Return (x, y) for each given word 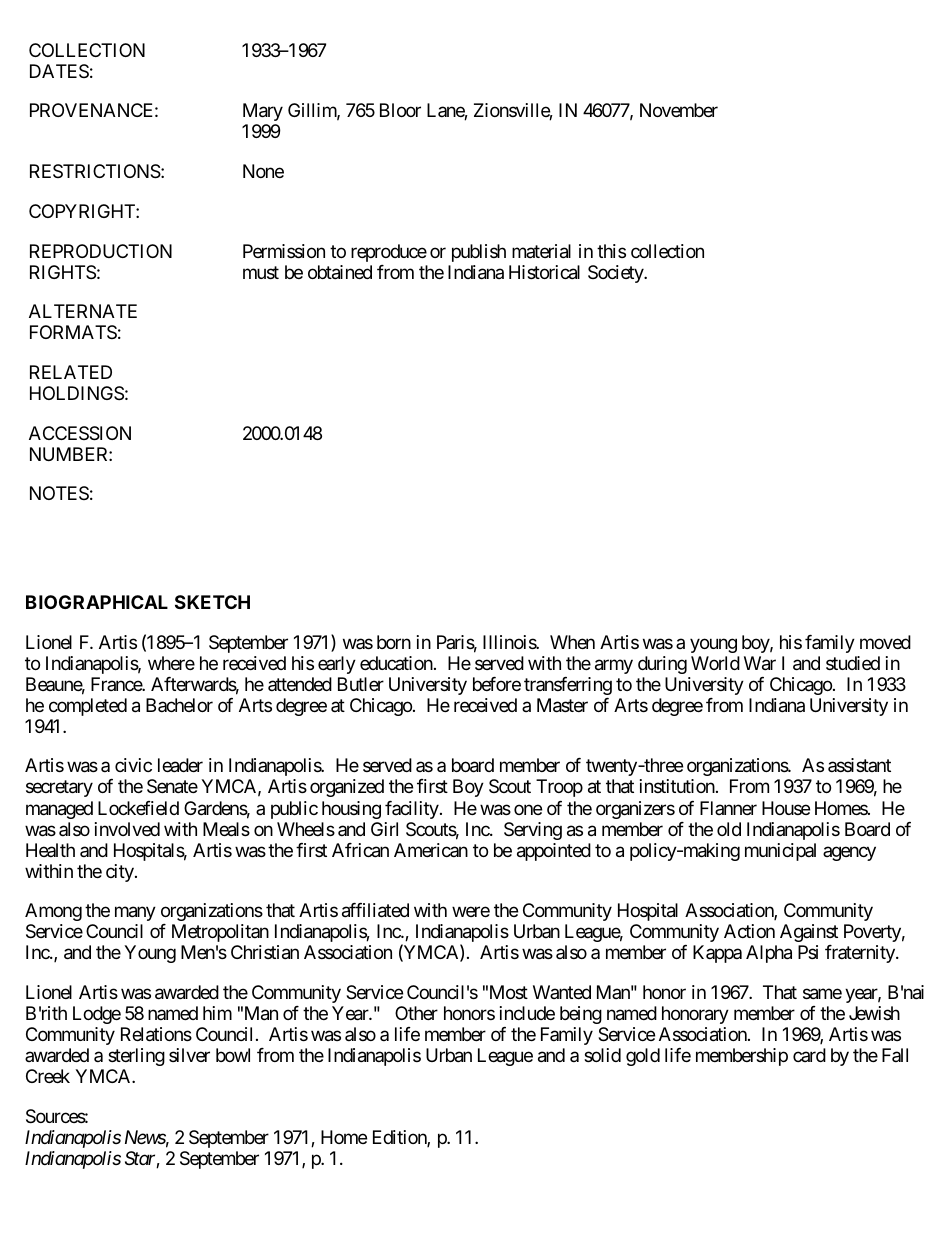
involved (127, 829)
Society (616, 274)
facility (412, 810)
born (394, 642)
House (786, 808)
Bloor (400, 110)
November (679, 110)
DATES (59, 71)
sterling (136, 1057)
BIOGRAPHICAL (97, 602)
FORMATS (73, 332)
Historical (544, 272)
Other (416, 1013)
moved (885, 642)
